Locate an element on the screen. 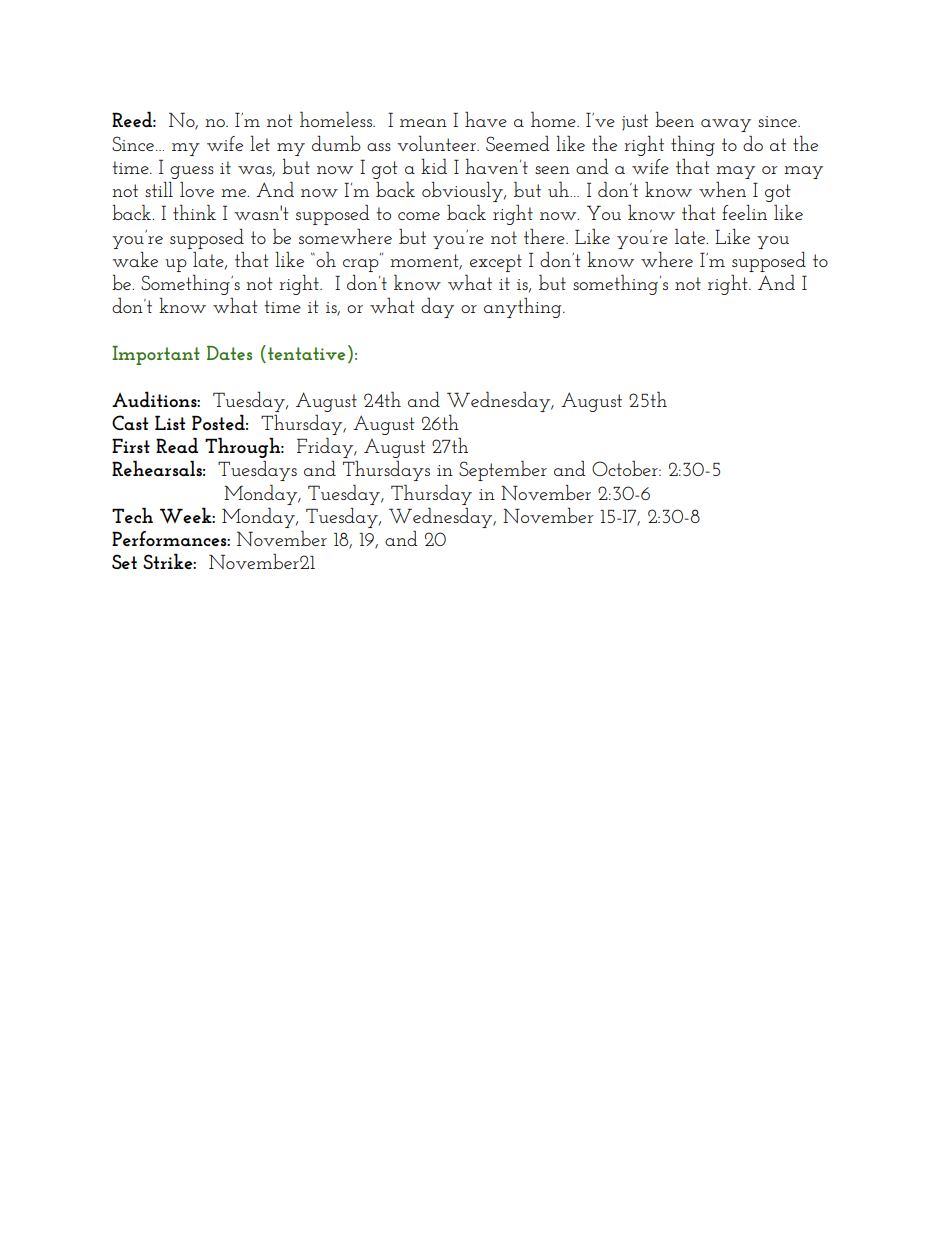 Image resolution: width=952 pixels, height=1233 pixels. come is located at coordinates (419, 216).
